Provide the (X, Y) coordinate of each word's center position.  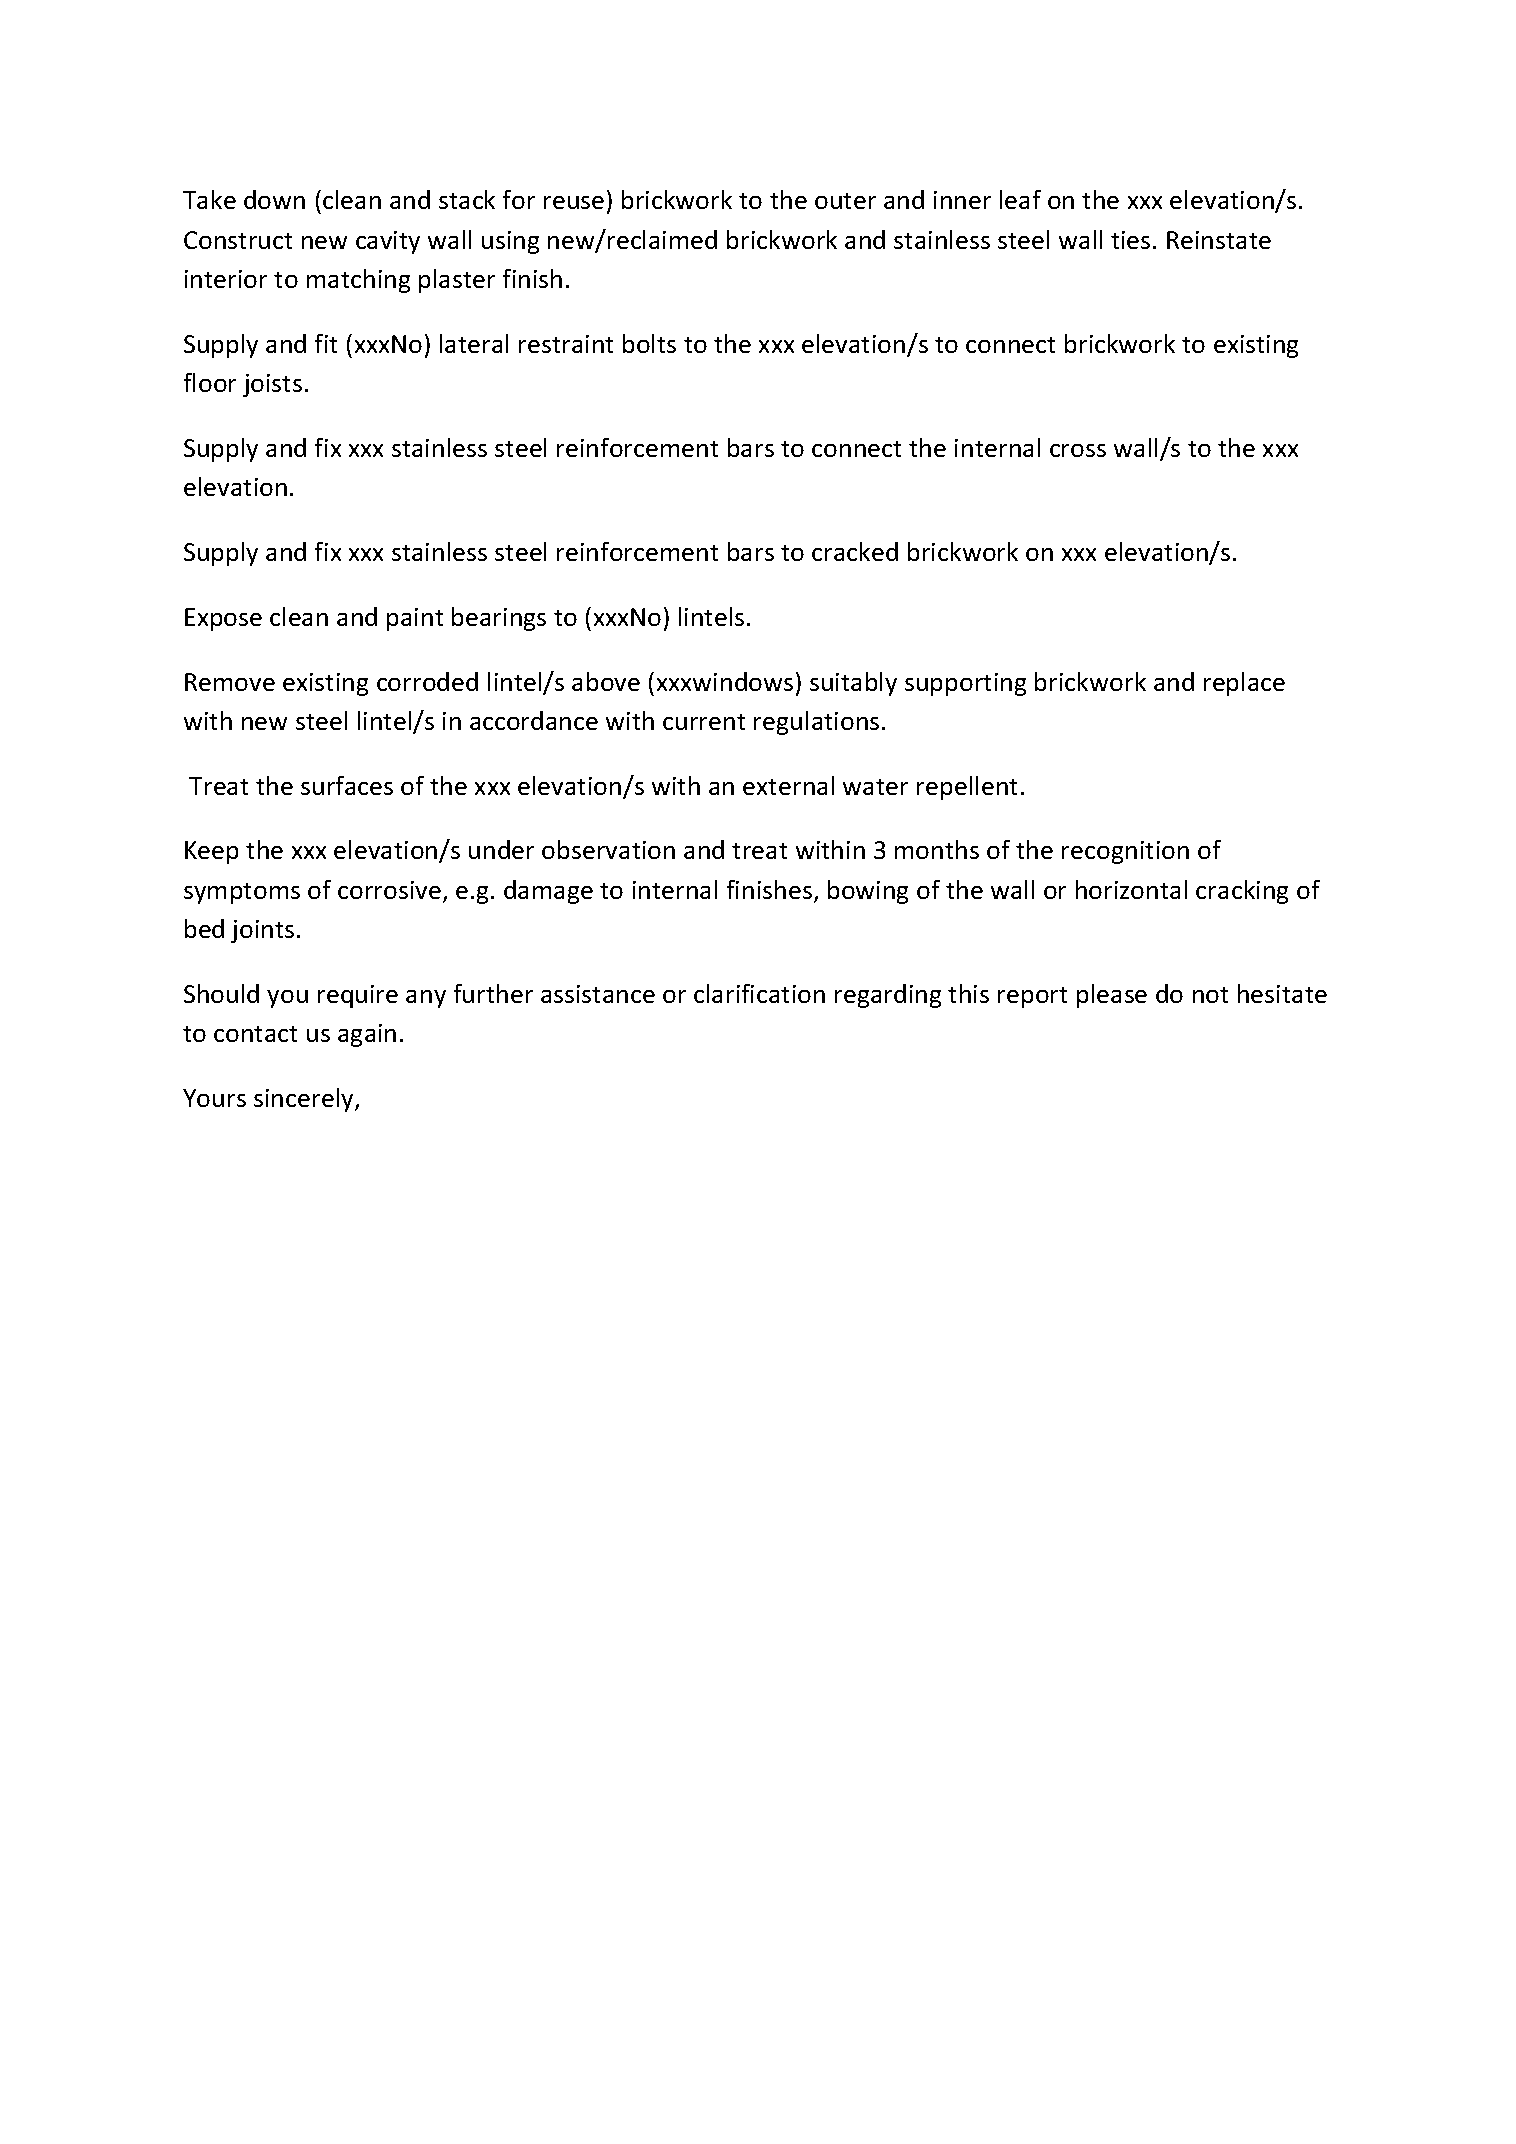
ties (1130, 240)
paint (415, 619)
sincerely (305, 1100)
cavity (388, 242)
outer (845, 201)
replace (1244, 684)
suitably (853, 684)
